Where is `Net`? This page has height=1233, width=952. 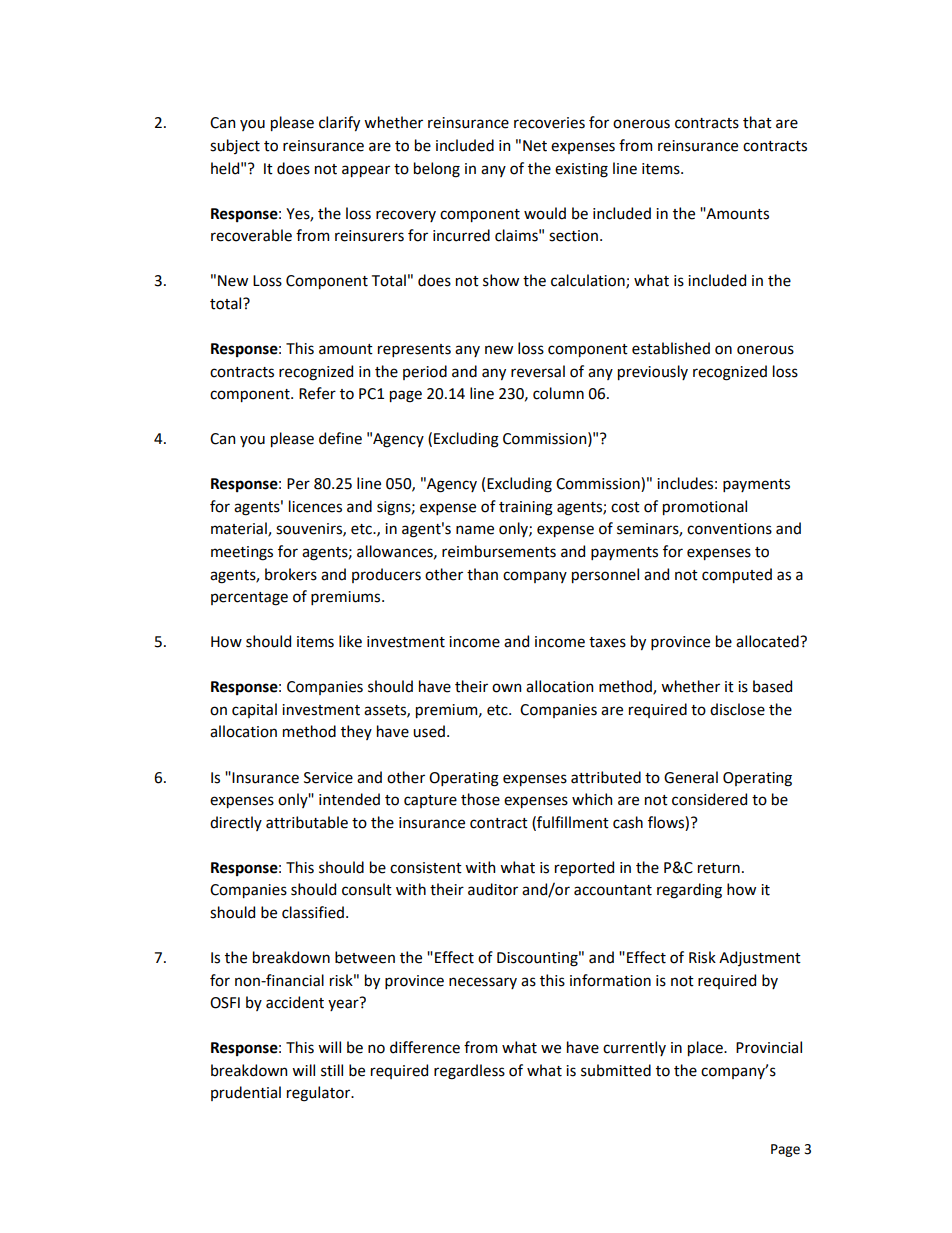 Net is located at coordinates (535, 146).
